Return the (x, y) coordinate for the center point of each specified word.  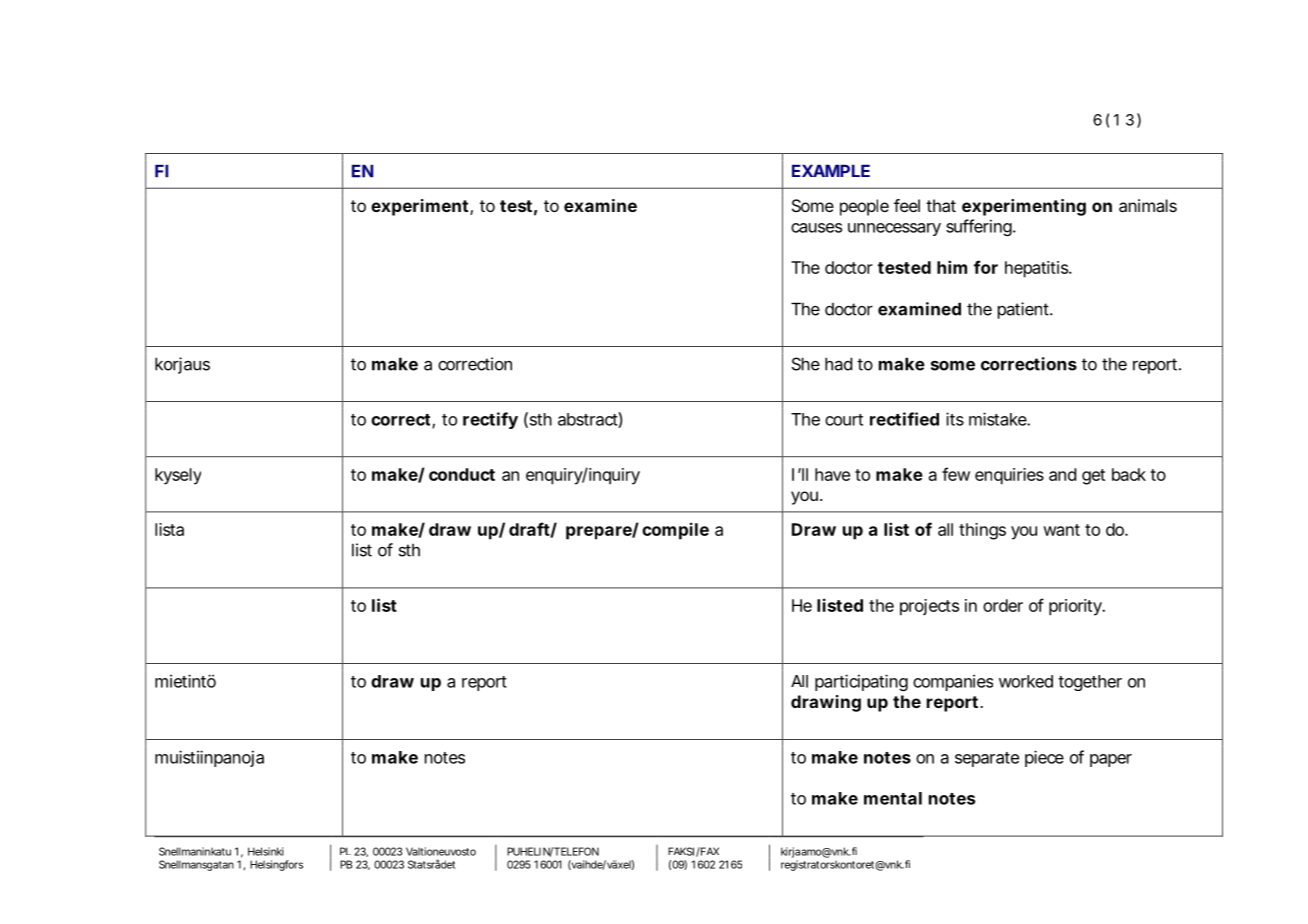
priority (1076, 607)
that (941, 205)
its (955, 419)
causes (816, 228)
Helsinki (266, 851)
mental (893, 798)
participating (861, 682)
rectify (490, 420)
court (844, 420)
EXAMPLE (831, 171)
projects (929, 607)
